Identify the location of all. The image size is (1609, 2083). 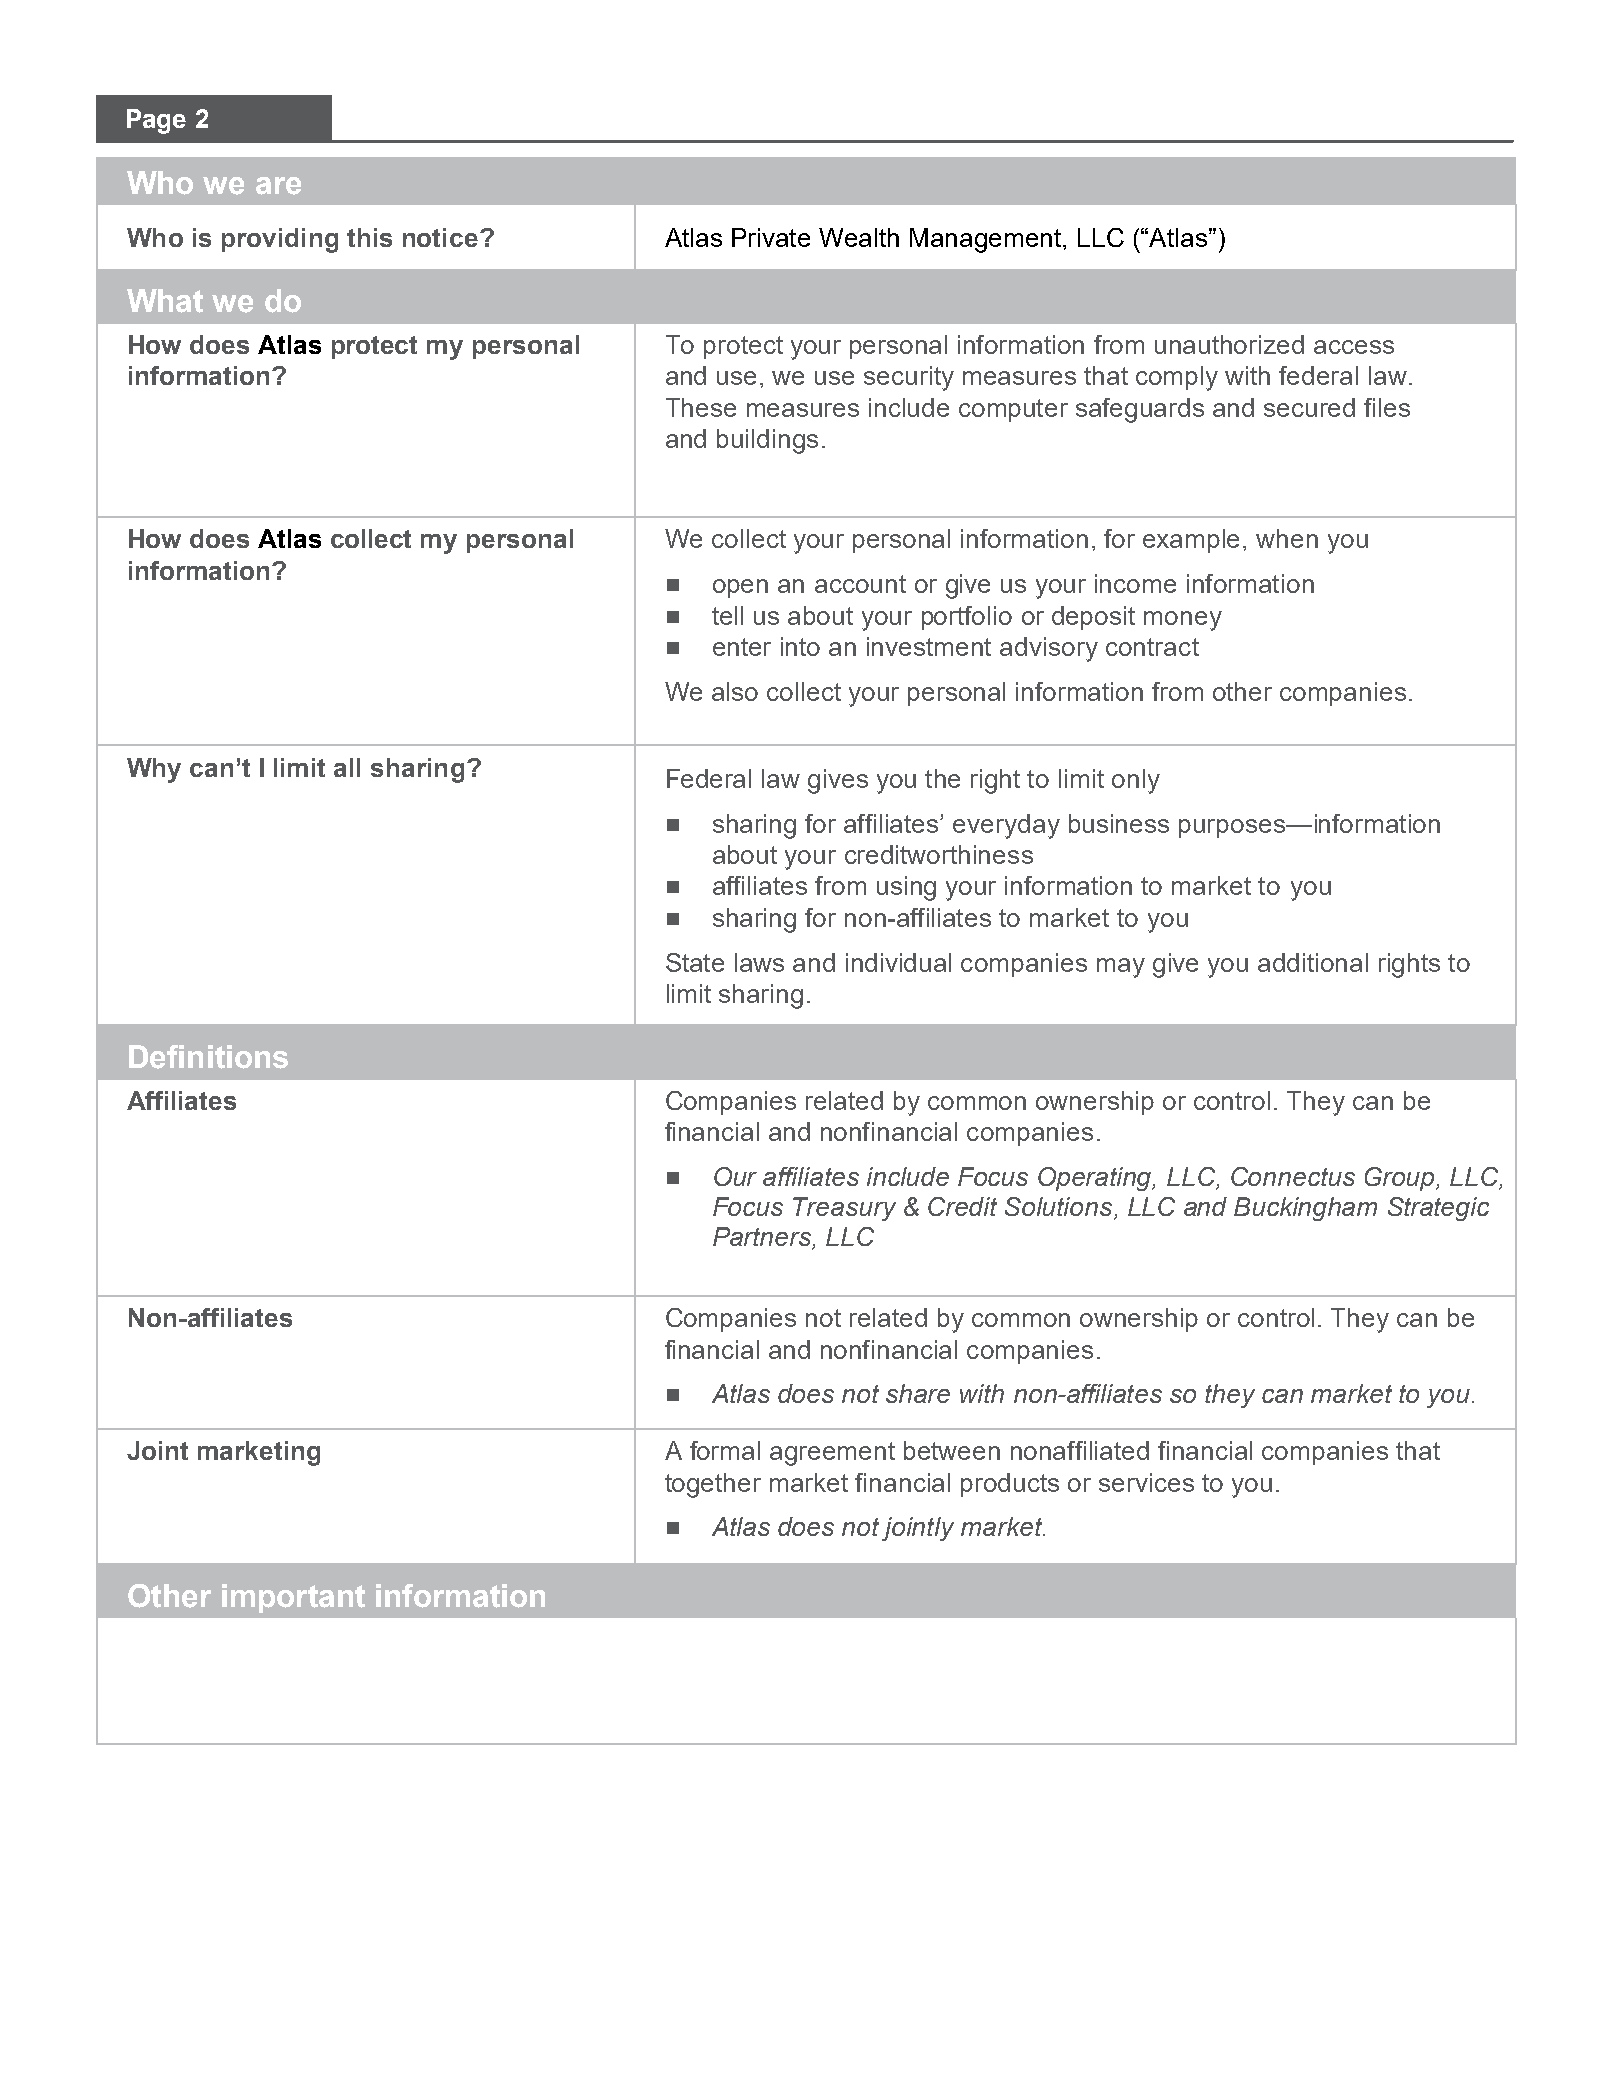
(347, 767).
